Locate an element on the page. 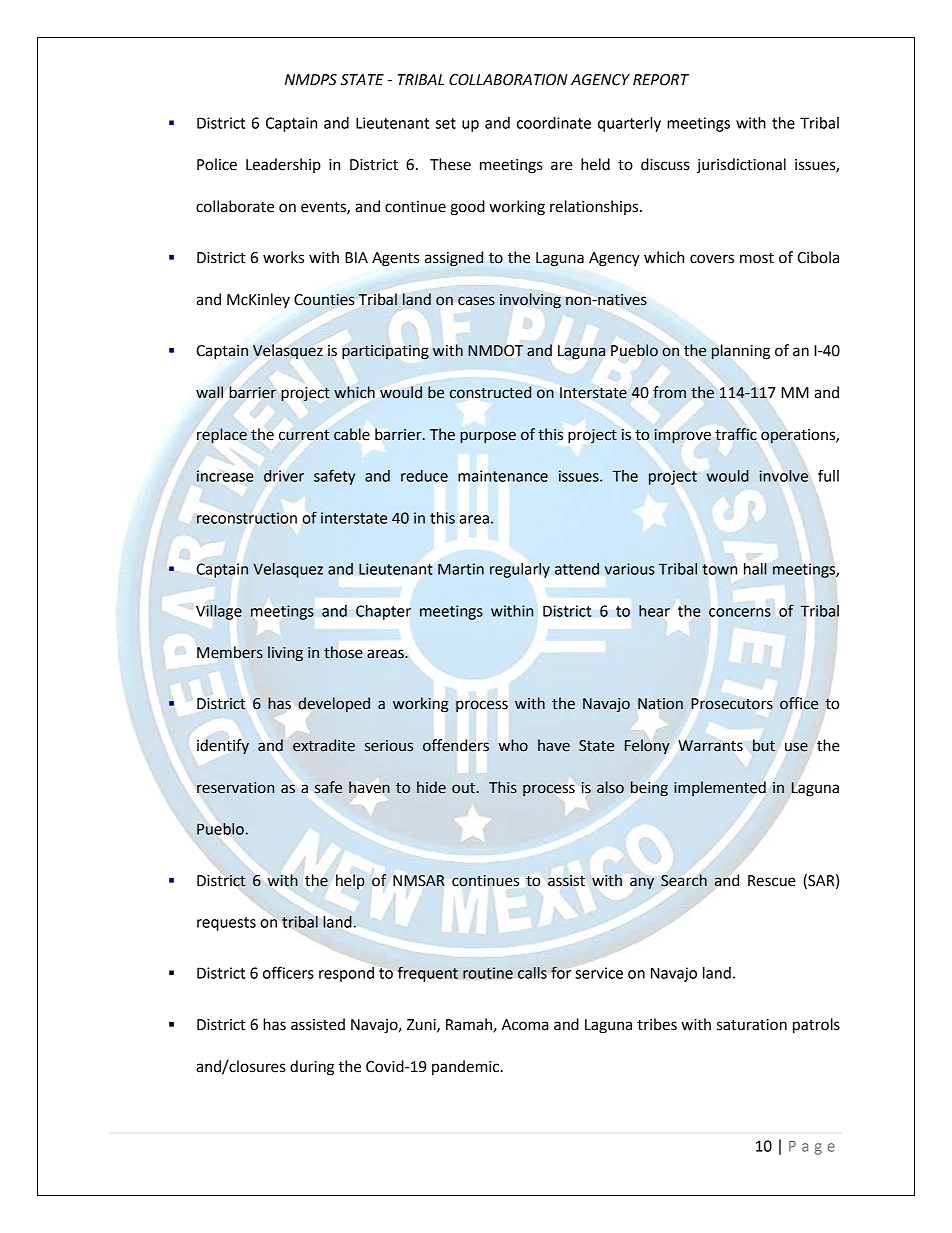  jurisdictional is located at coordinates (741, 166).
